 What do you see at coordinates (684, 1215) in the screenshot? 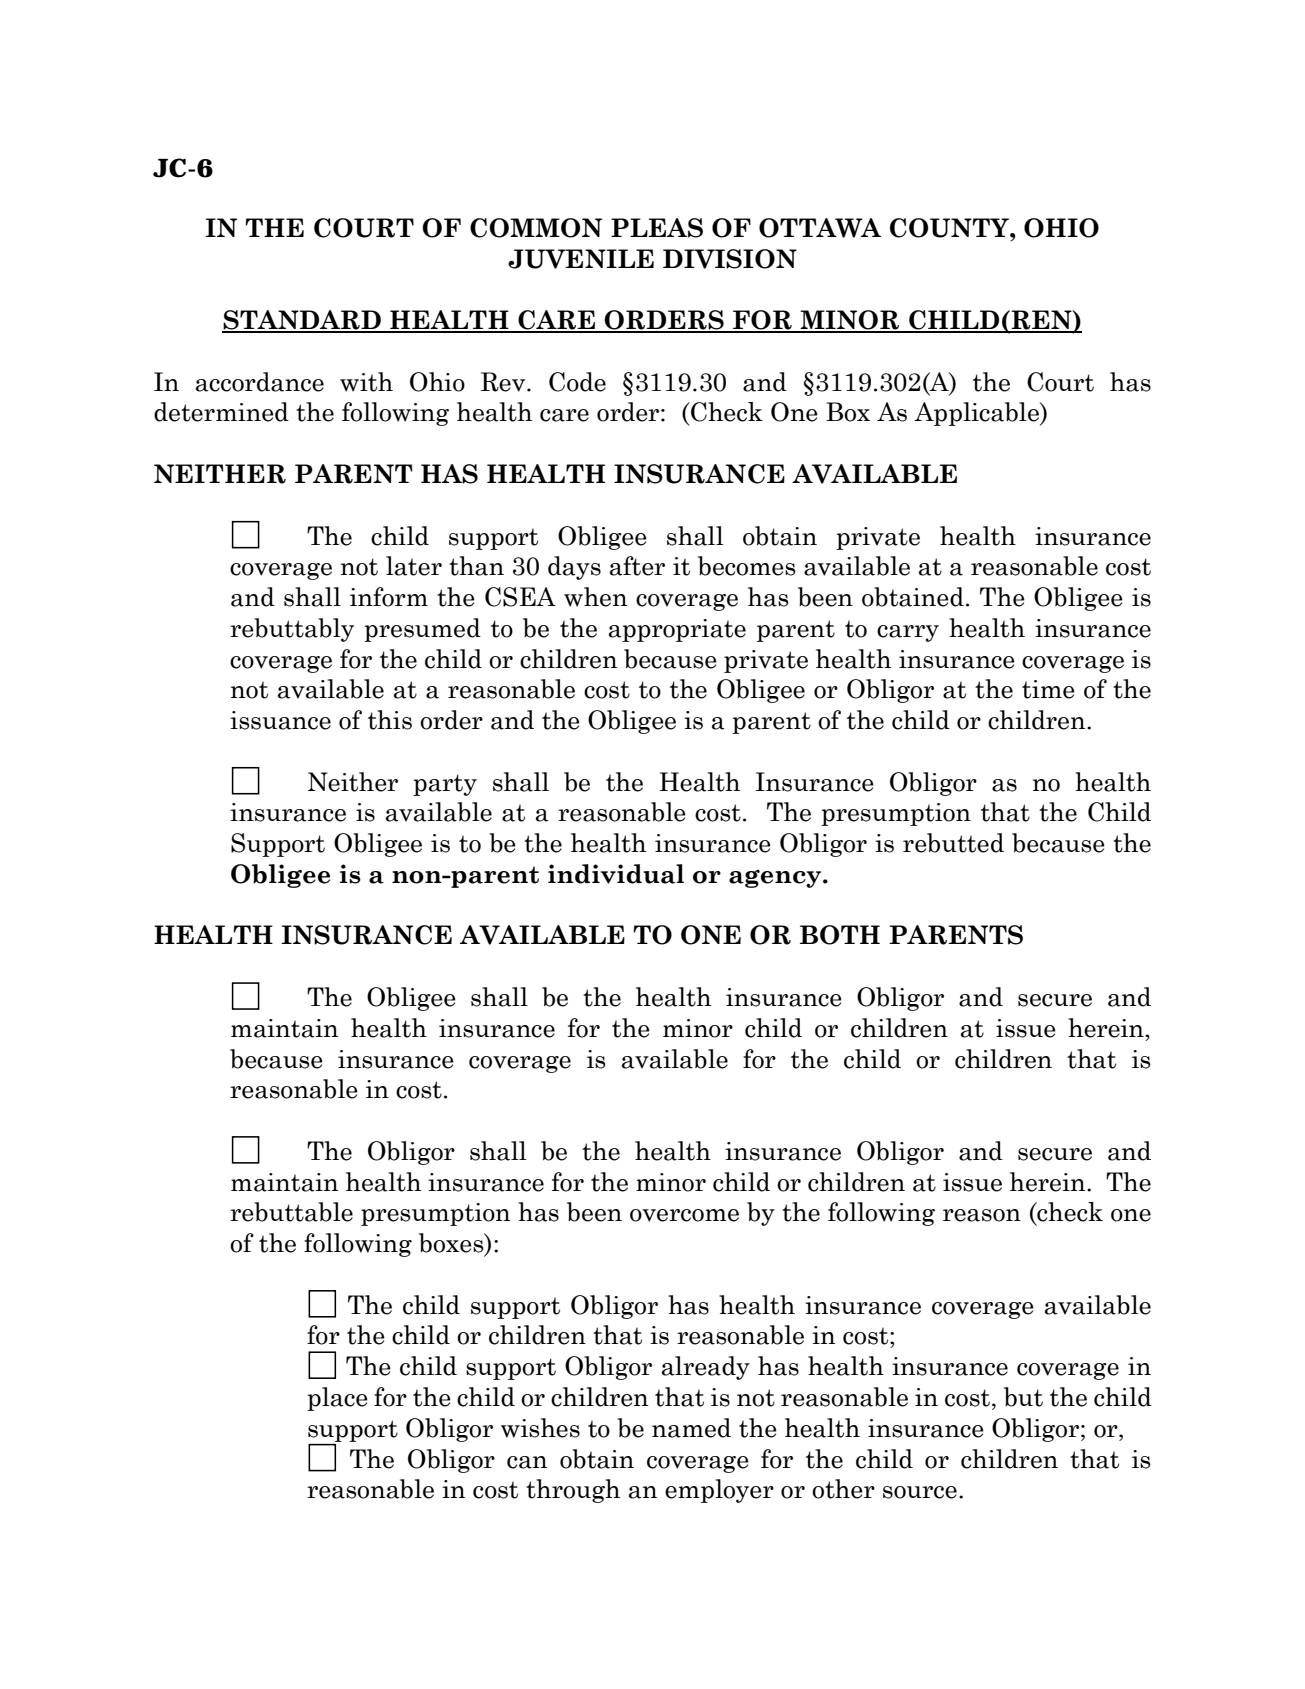
I see `overcome` at bounding box center [684, 1215].
